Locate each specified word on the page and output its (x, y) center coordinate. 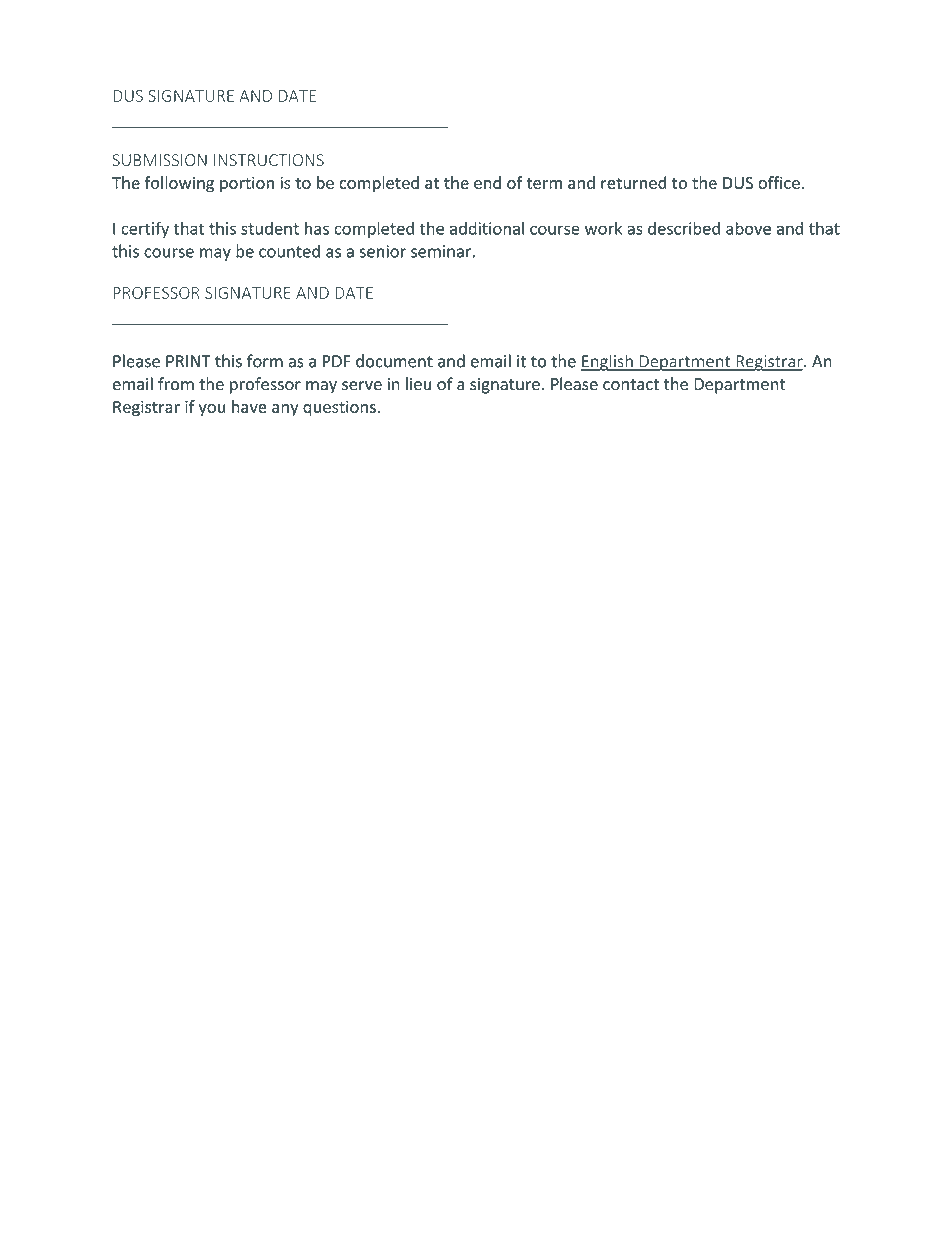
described (684, 228)
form (265, 361)
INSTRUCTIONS (269, 160)
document (394, 361)
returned (633, 182)
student (270, 228)
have (249, 406)
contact (631, 385)
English (607, 362)
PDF (337, 361)
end (487, 182)
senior (383, 251)
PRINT (188, 361)
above (748, 228)
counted (289, 251)
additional (487, 228)
